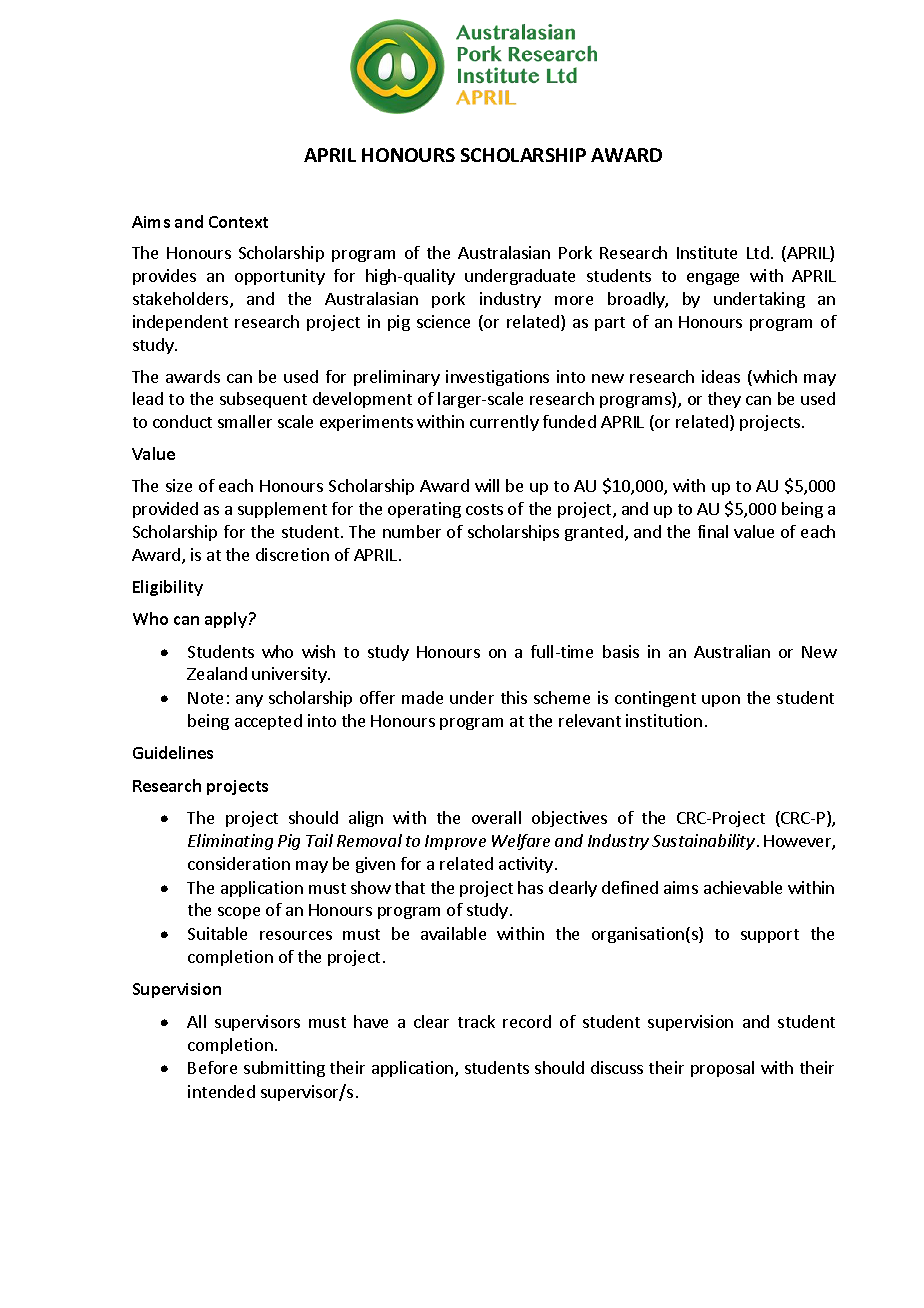  I want to click on Context, so click(238, 222).
